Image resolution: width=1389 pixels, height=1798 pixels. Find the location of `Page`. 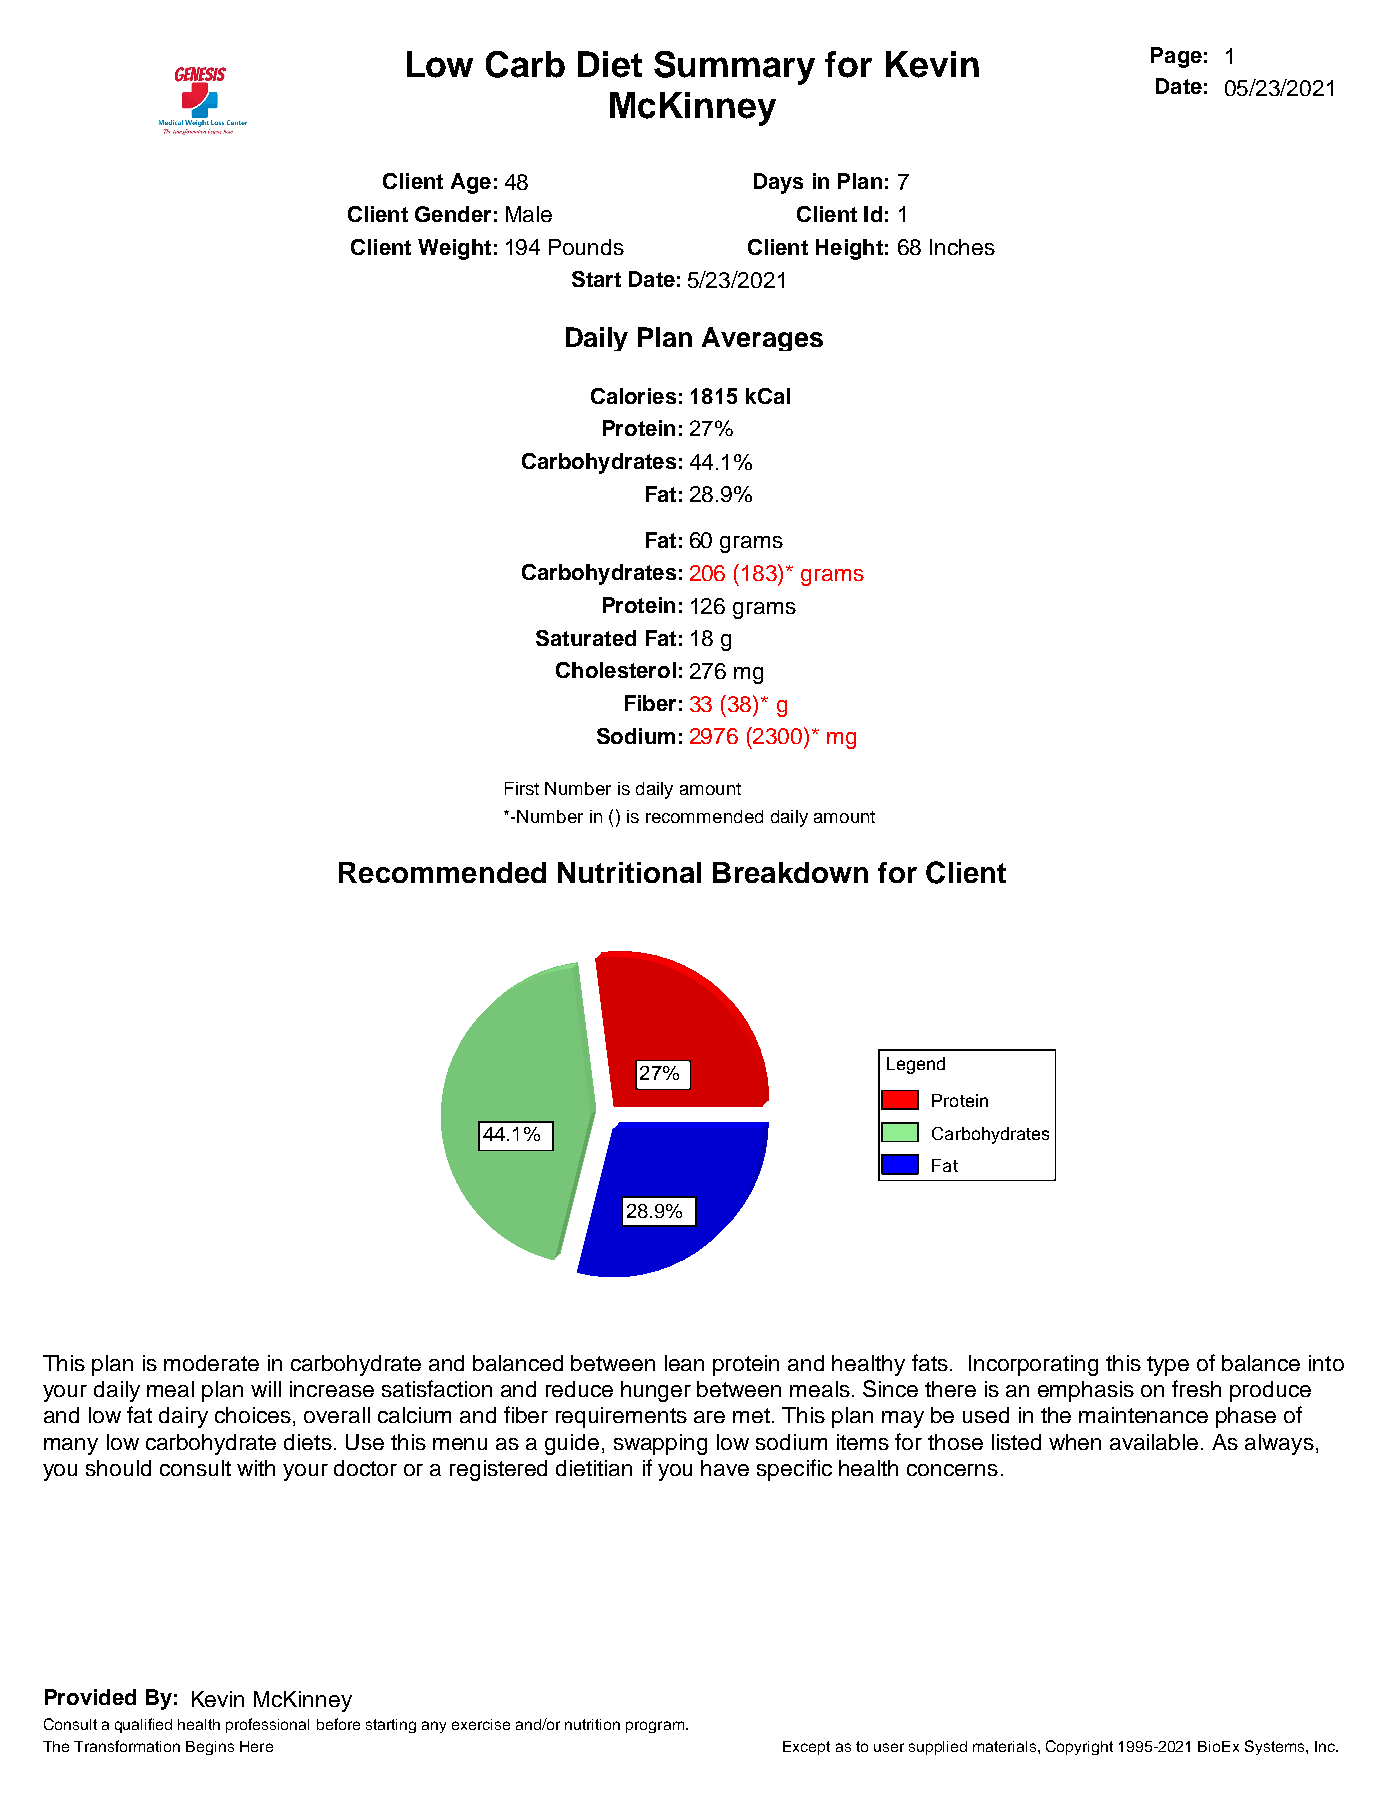

Page is located at coordinates (1176, 57).
